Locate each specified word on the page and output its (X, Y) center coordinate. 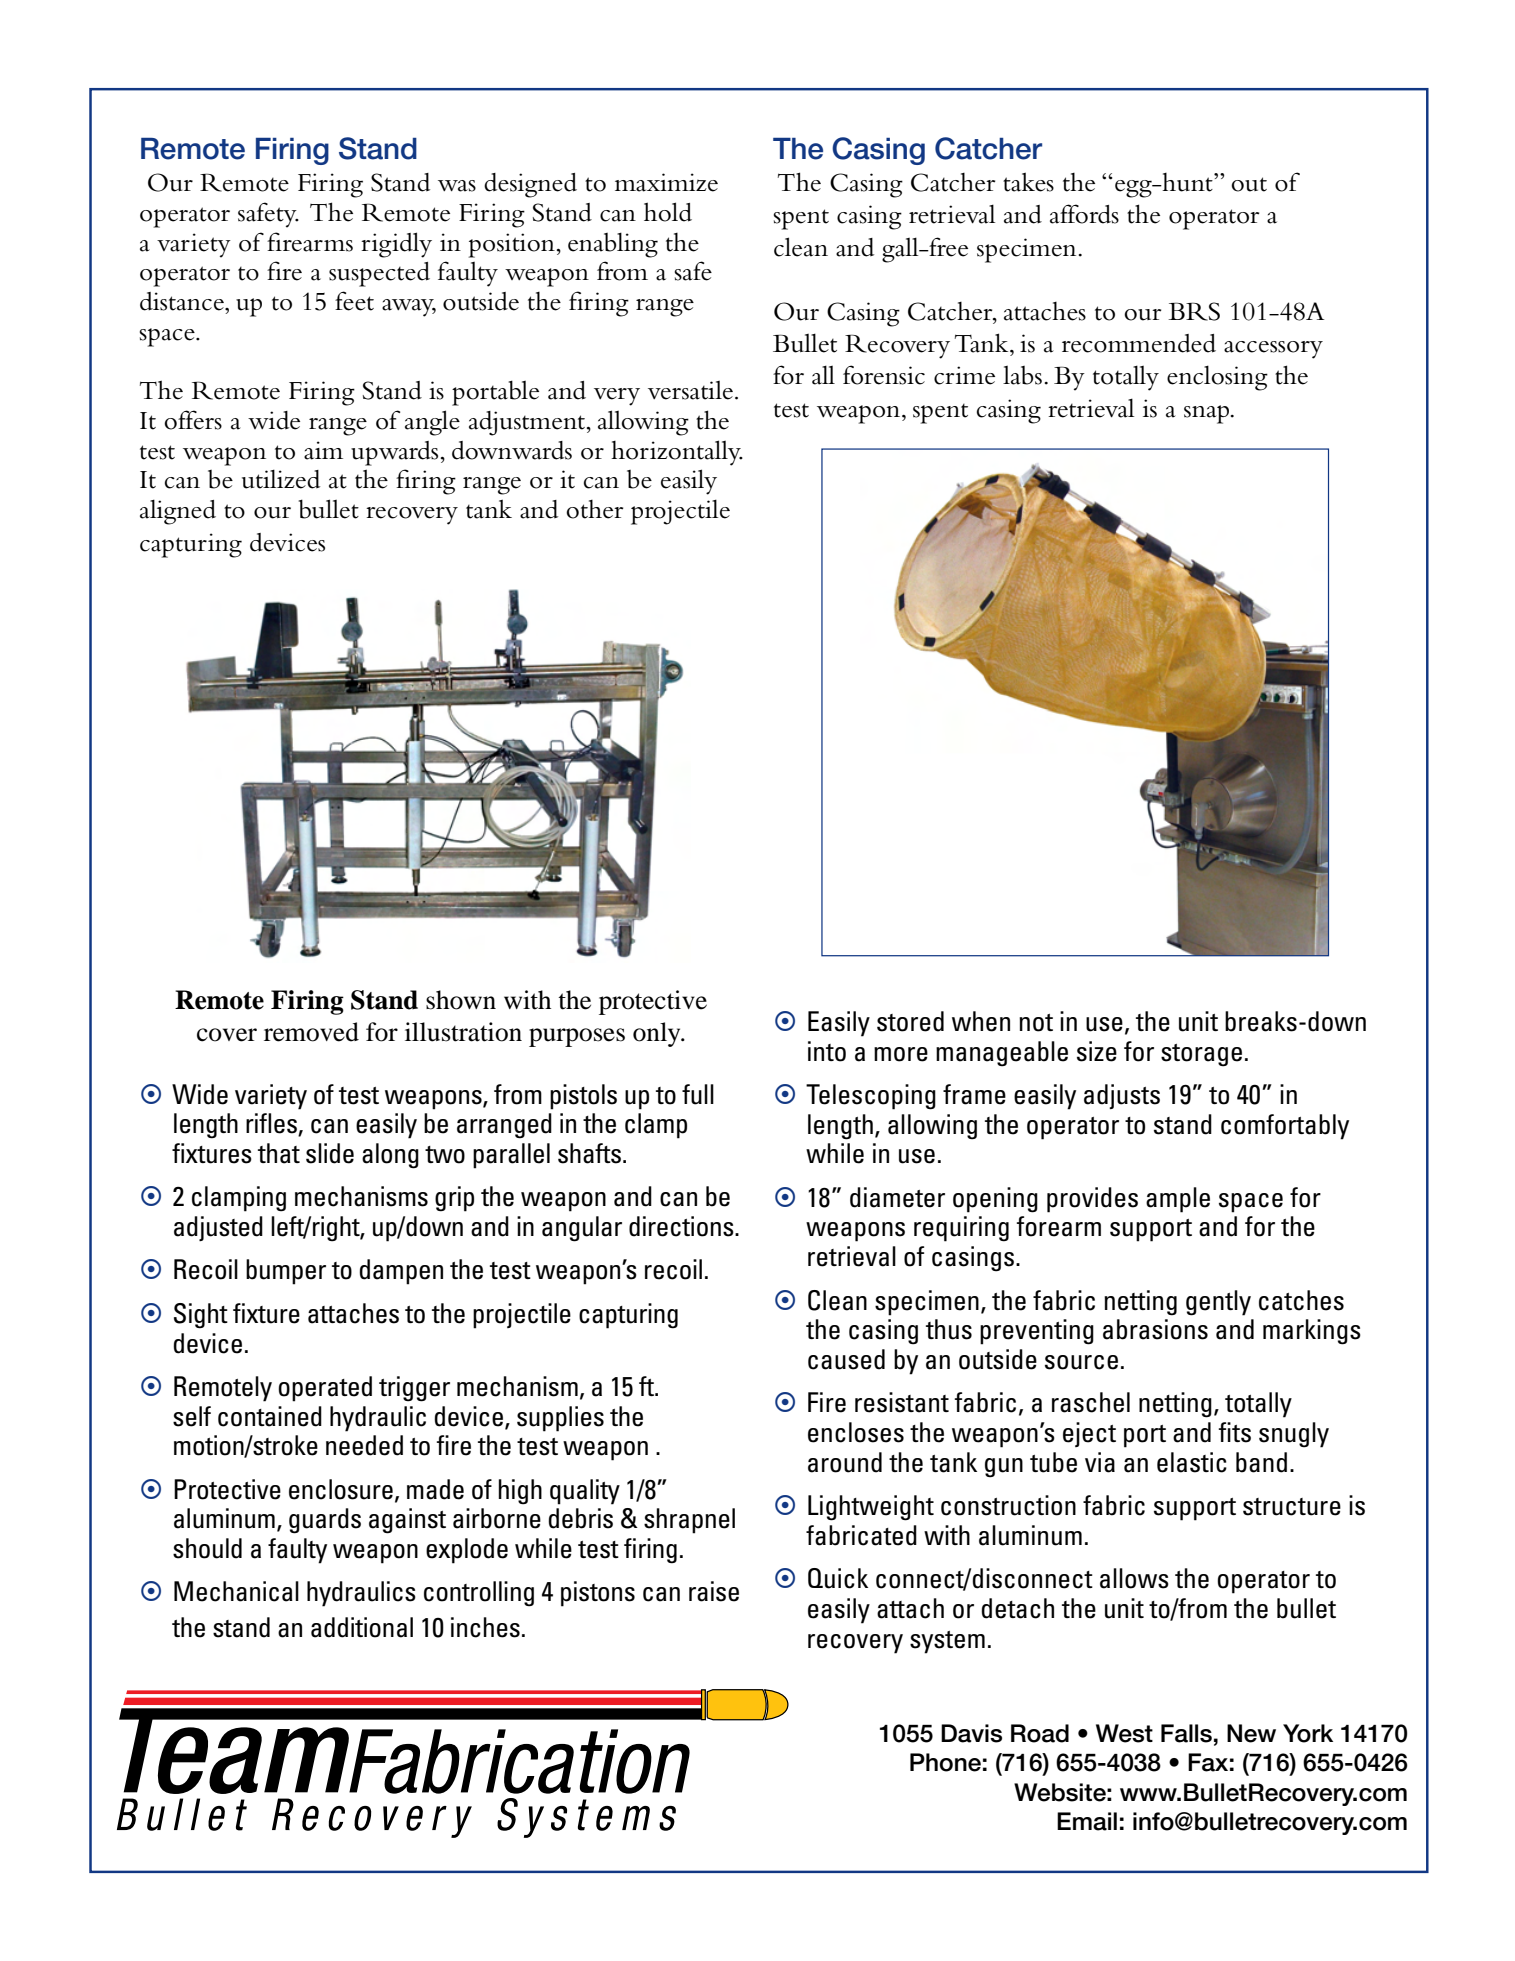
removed (311, 1032)
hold (668, 212)
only (658, 1034)
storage (1201, 1055)
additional (362, 1627)
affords (1084, 214)
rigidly (396, 245)
